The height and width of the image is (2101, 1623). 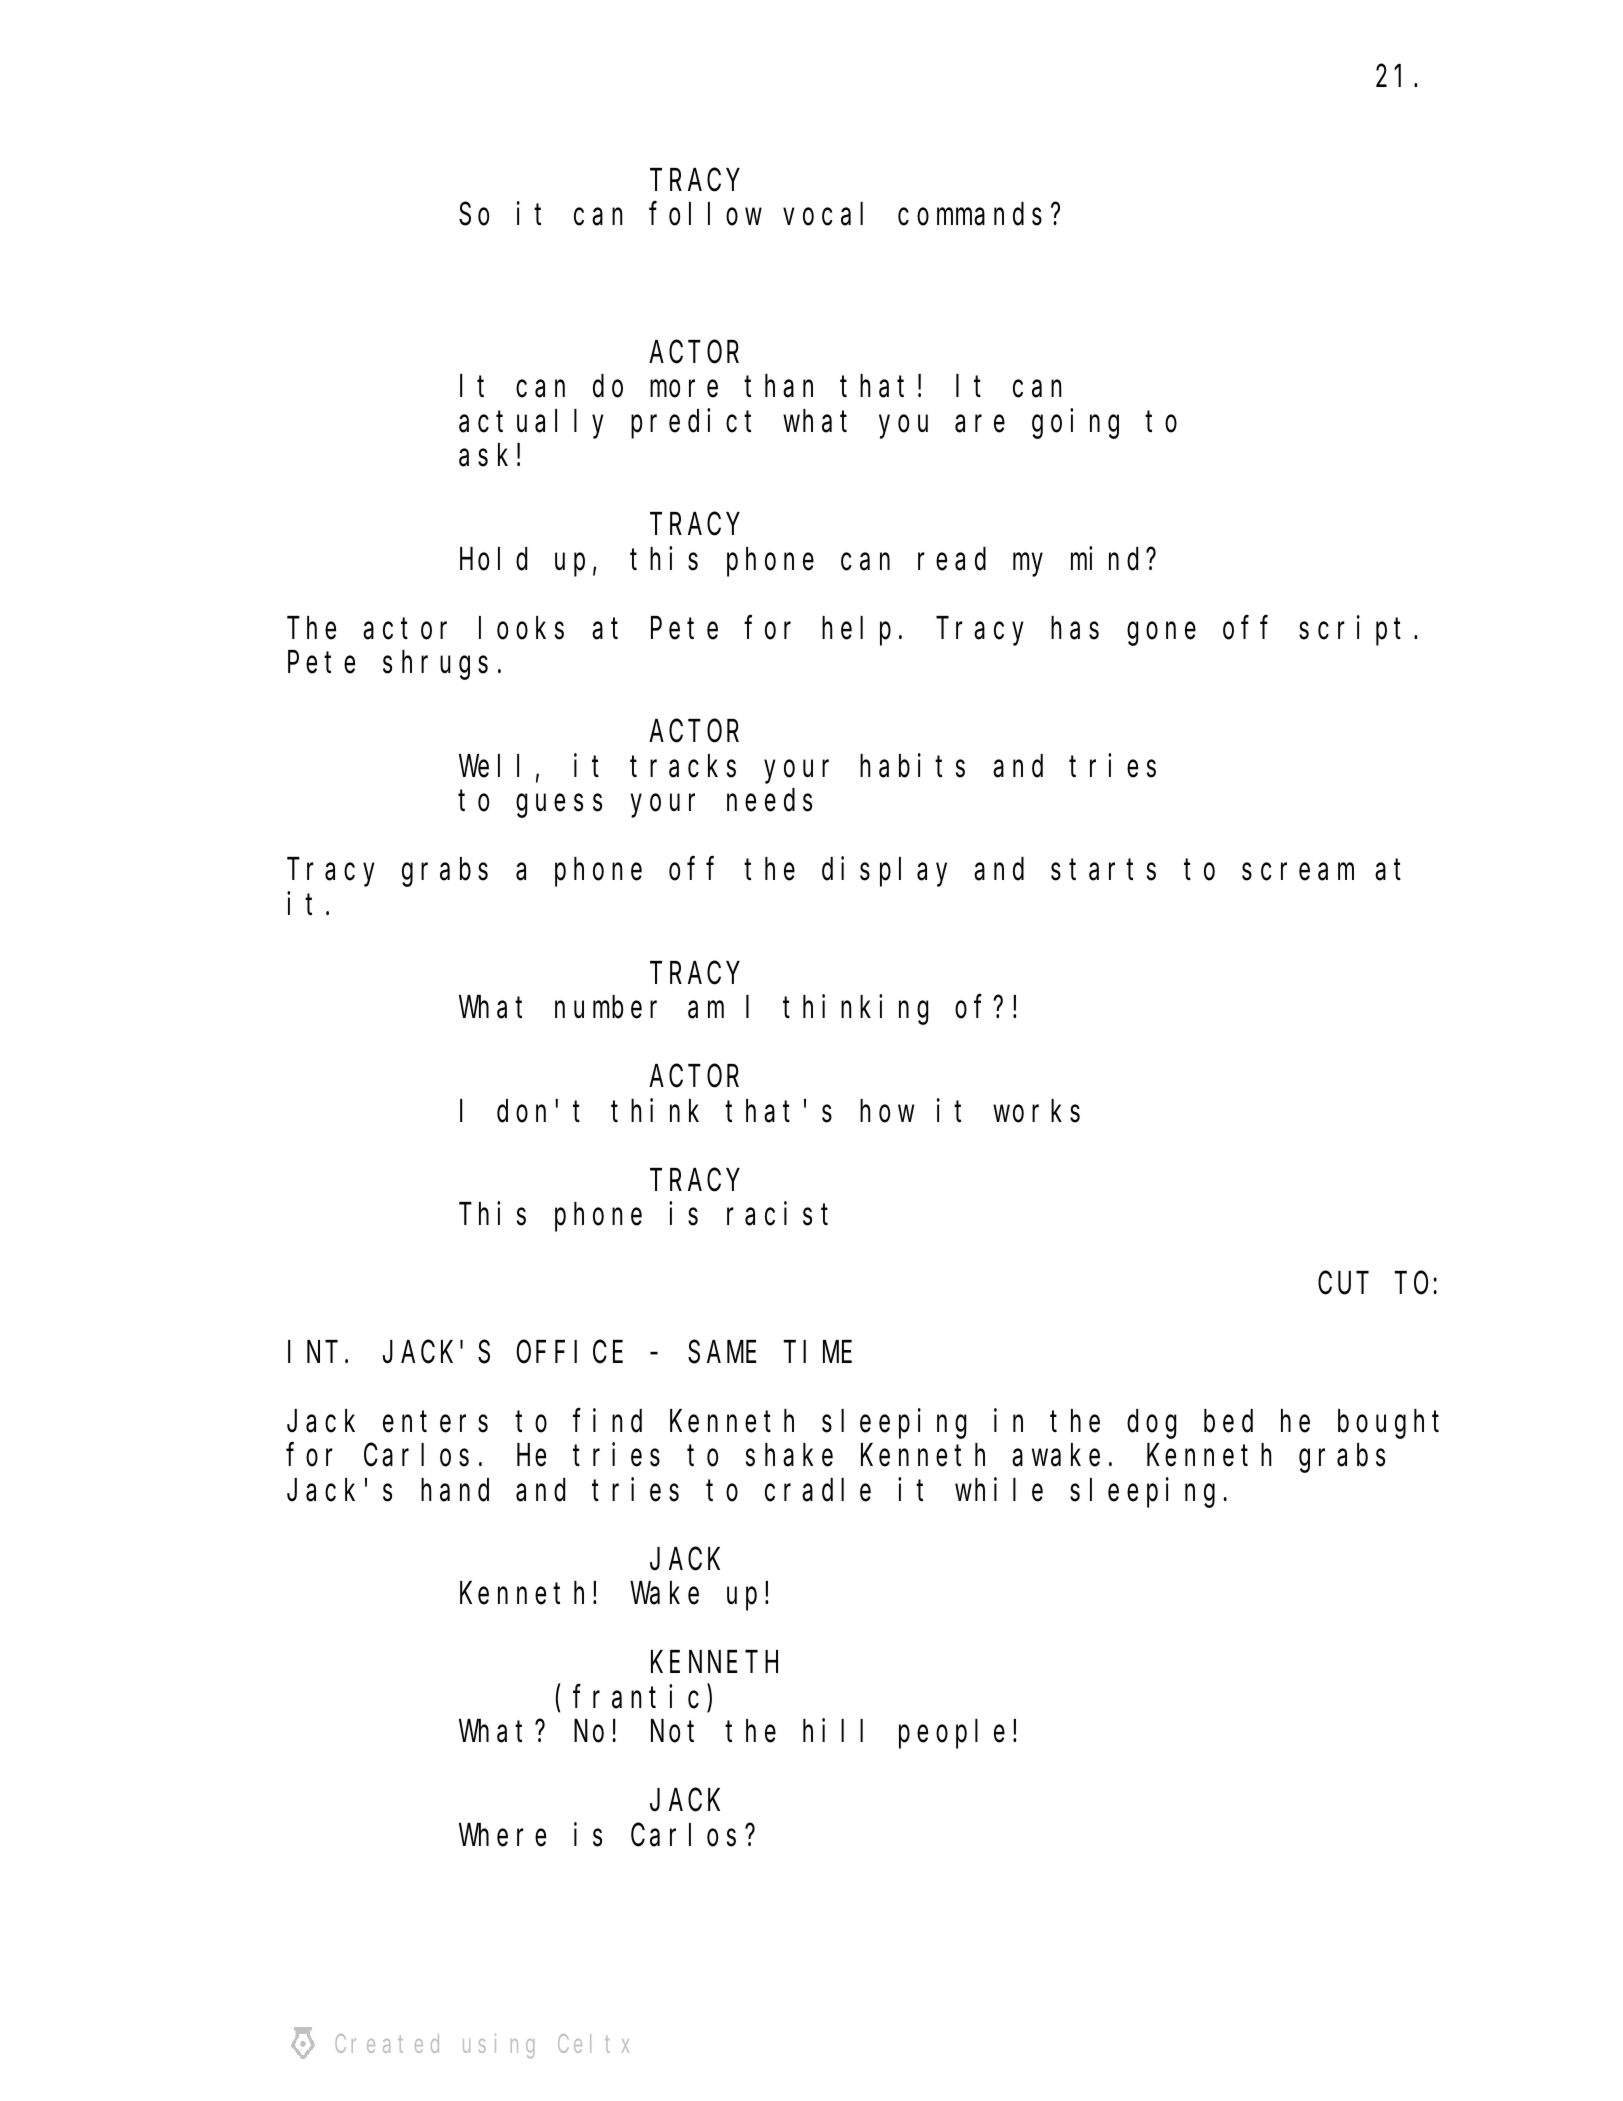 What do you see at coordinates (887, 1111) in the image?
I see `how` at bounding box center [887, 1111].
